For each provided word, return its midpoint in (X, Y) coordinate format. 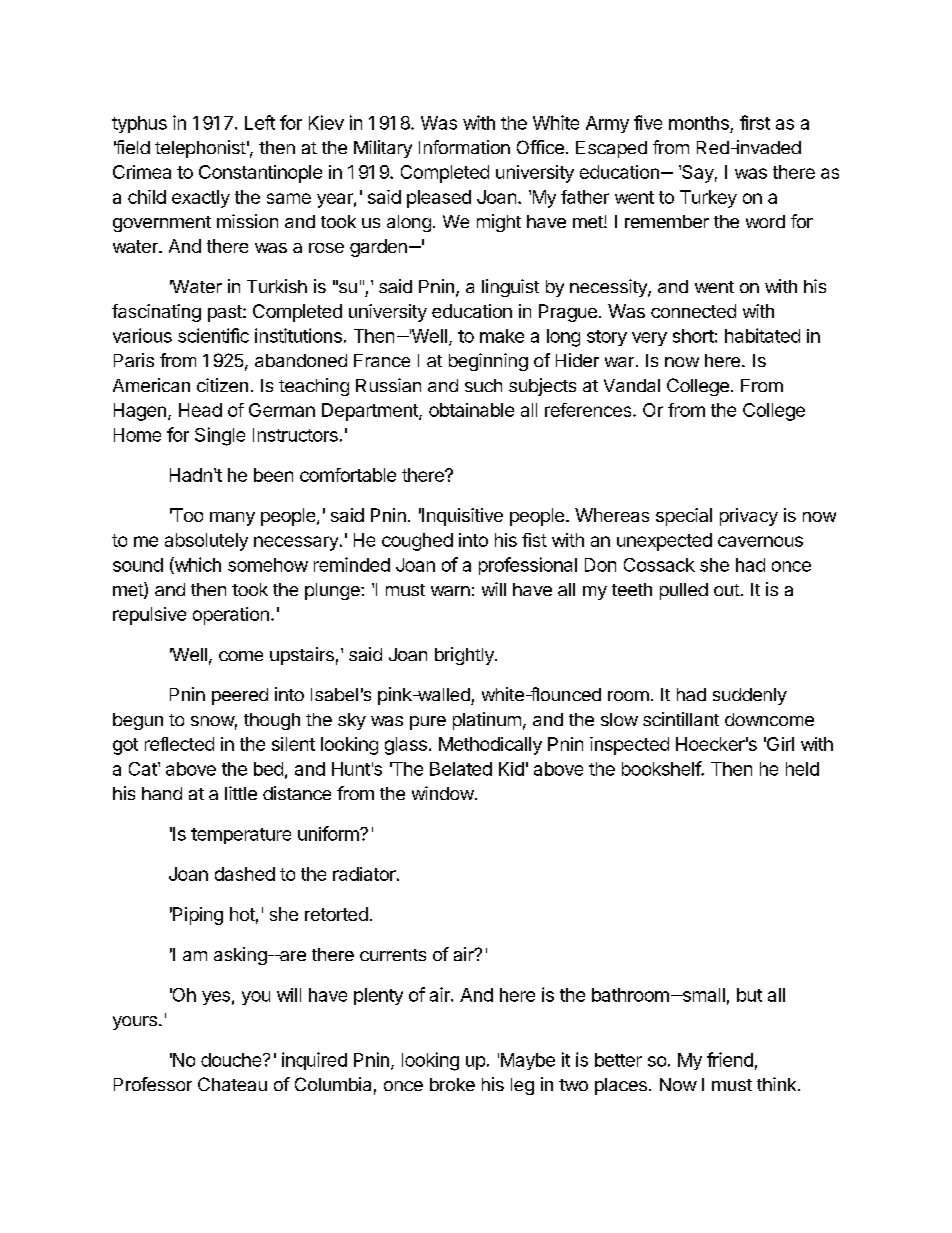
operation (231, 616)
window (443, 793)
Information (464, 147)
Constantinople (260, 174)
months (699, 123)
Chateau (232, 1084)
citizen (222, 385)
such (483, 385)
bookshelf (662, 768)
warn (450, 591)
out (727, 590)
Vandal (632, 385)
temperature (241, 836)
